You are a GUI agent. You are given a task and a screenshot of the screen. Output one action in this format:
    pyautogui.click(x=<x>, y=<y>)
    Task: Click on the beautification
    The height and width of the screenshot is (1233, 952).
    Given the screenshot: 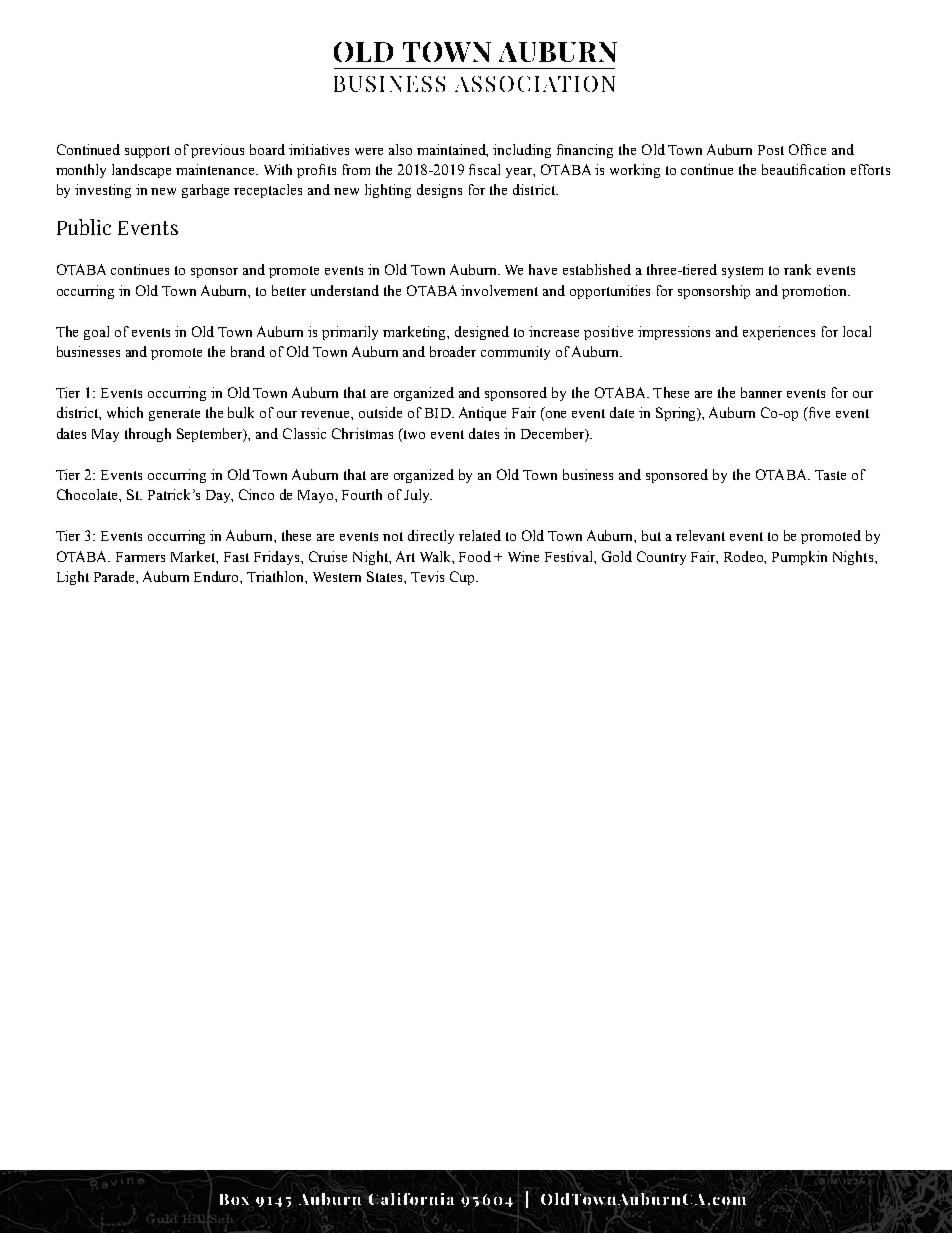 What is the action you would take?
    pyautogui.click(x=803, y=169)
